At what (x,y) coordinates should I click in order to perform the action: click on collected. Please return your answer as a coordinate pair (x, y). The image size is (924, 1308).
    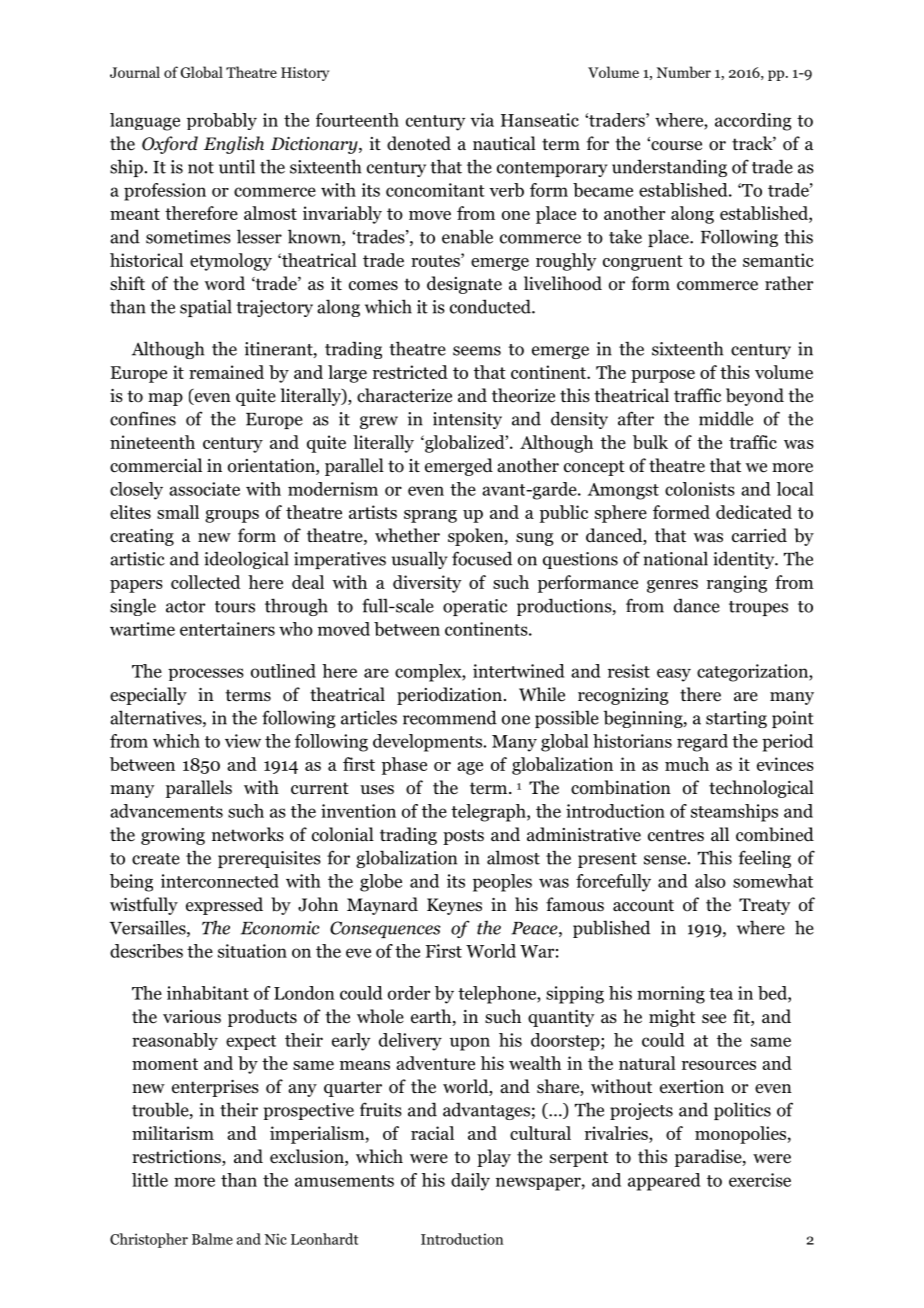
    Looking at the image, I should click on (205, 582).
